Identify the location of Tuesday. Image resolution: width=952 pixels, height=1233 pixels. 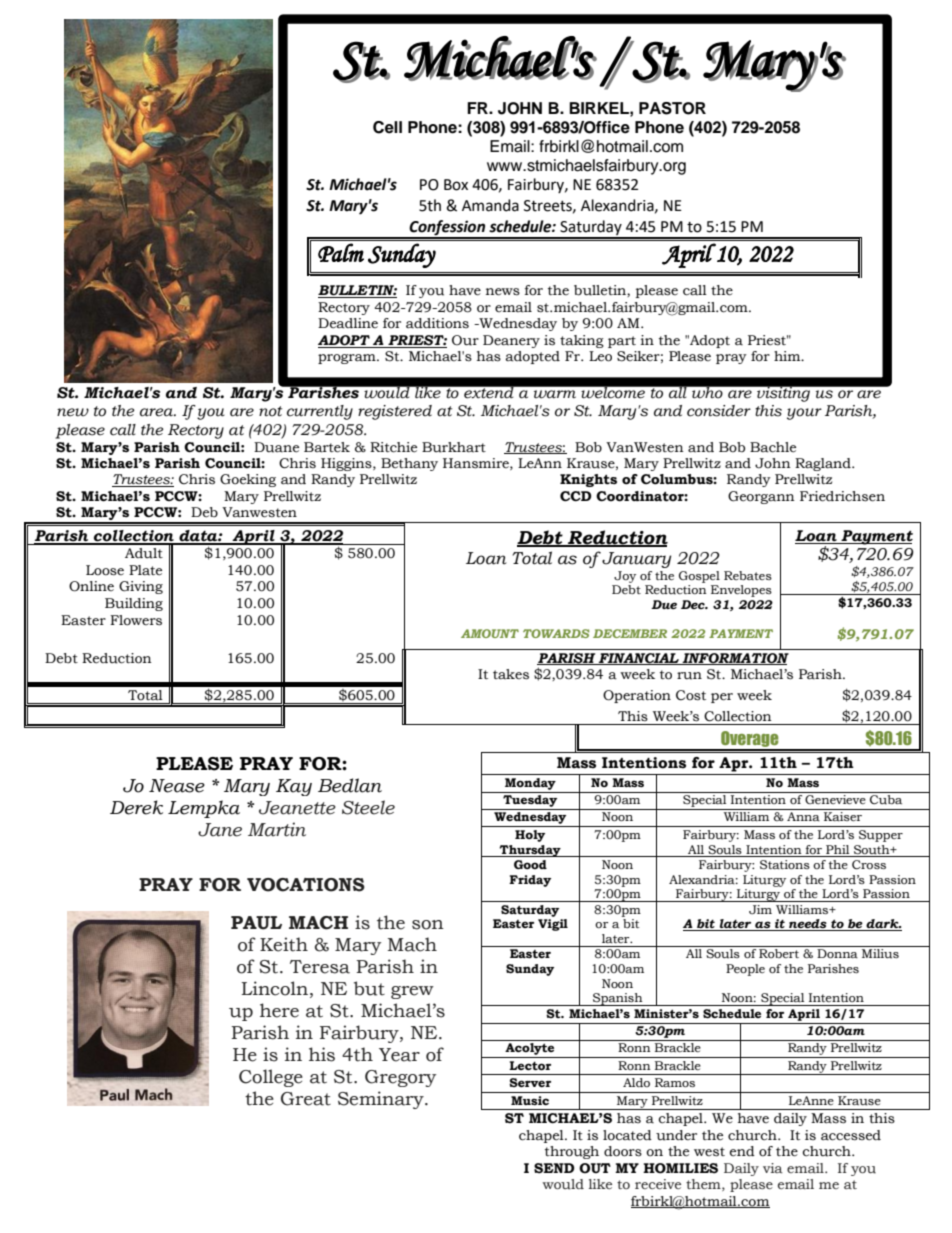
(530, 802).
